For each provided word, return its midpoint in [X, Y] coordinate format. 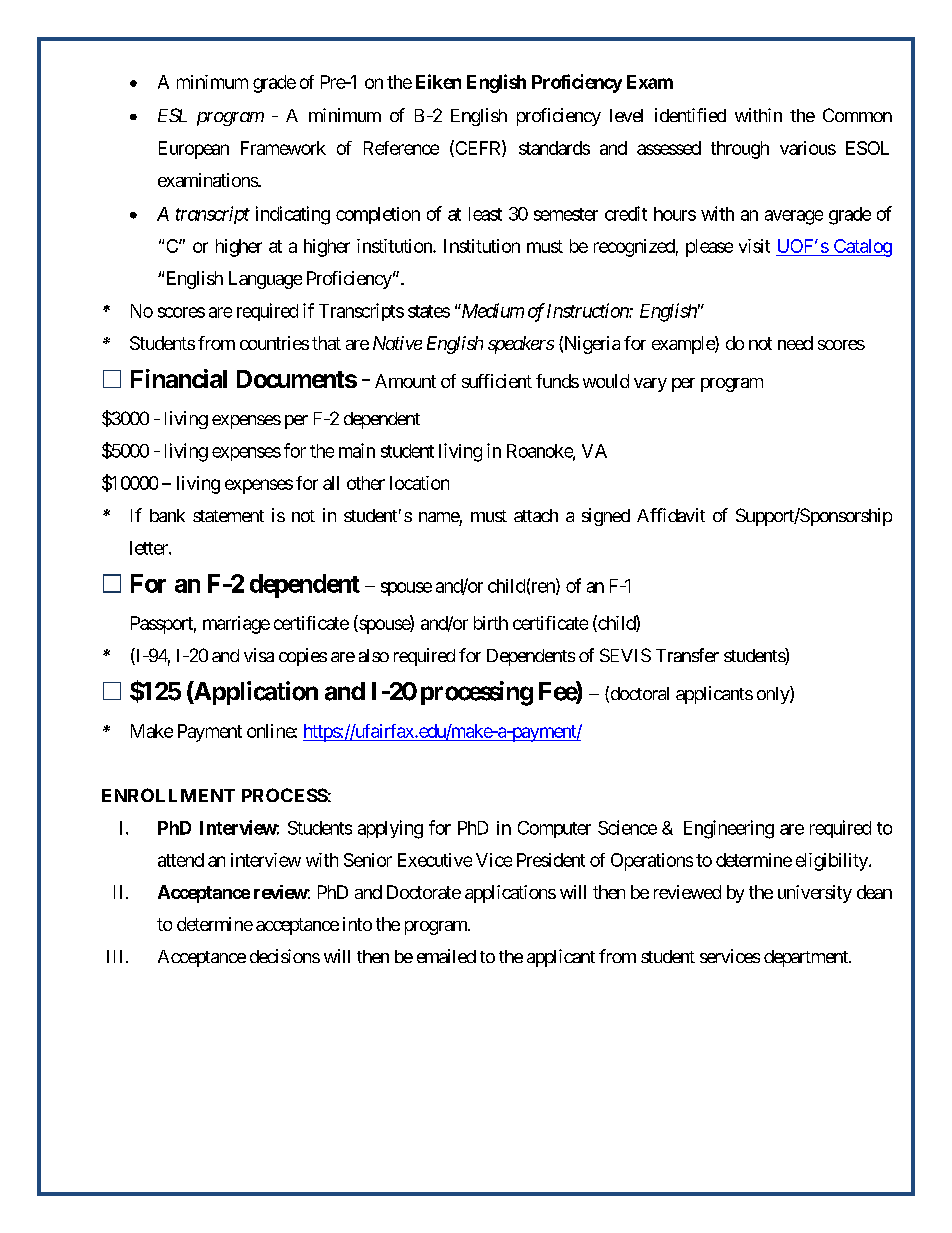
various [808, 148]
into [357, 924]
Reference [401, 148]
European [194, 150]
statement [228, 516]
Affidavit [671, 515]
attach [536, 515]
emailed [446, 956]
